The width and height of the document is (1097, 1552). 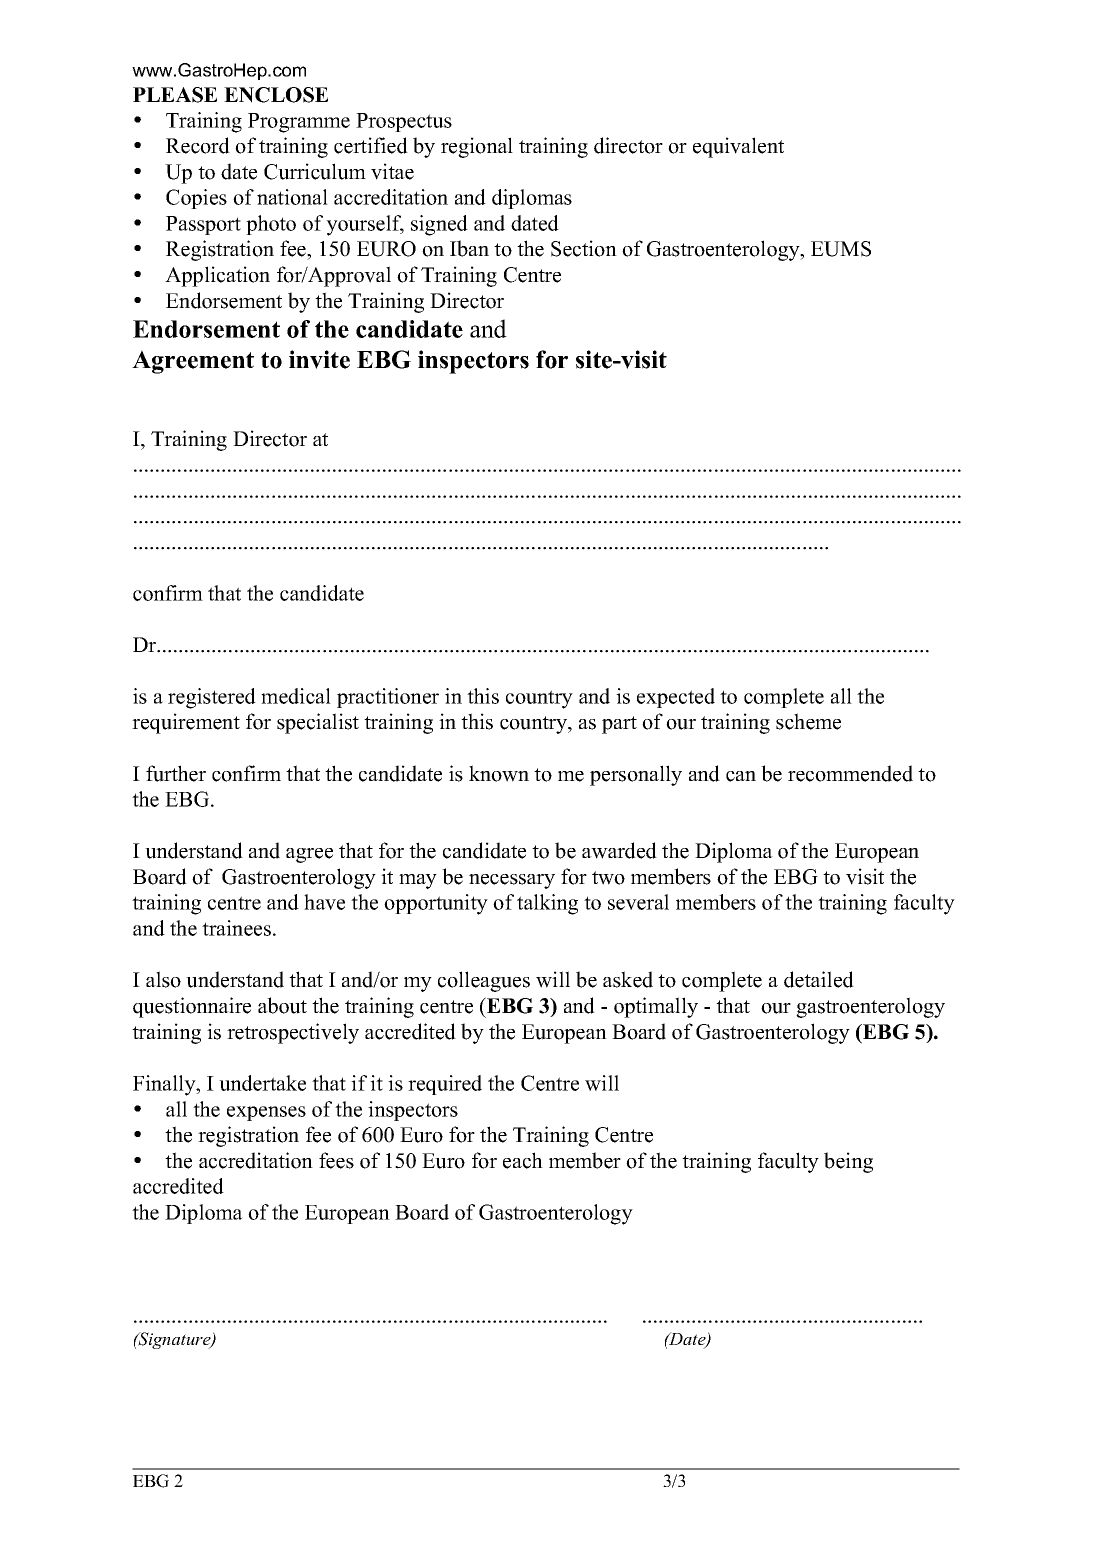 What do you see at coordinates (848, 1162) in the document?
I see `being` at bounding box center [848, 1162].
